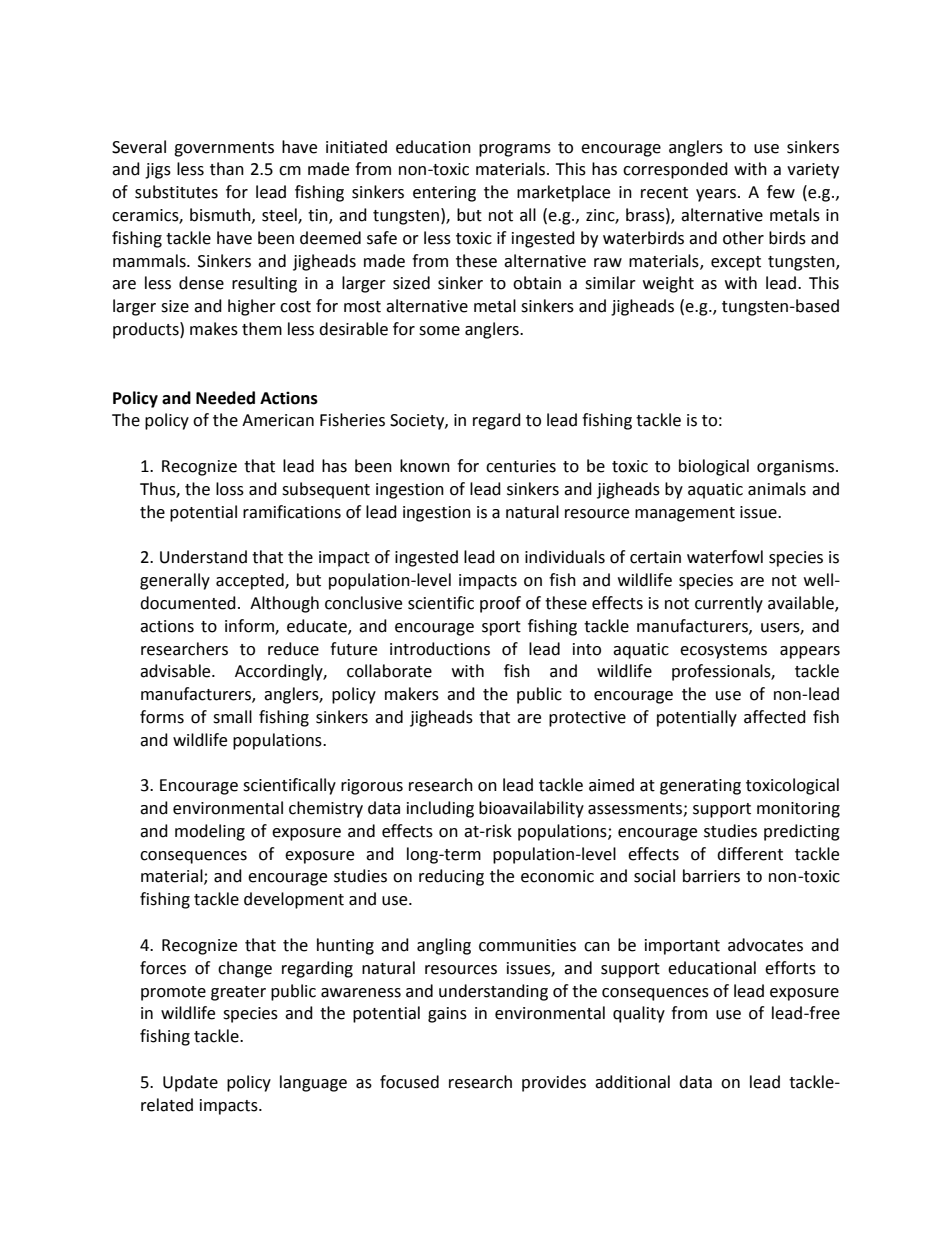 Image resolution: width=952 pixels, height=1233 pixels. I want to click on inform, so click(250, 626).
